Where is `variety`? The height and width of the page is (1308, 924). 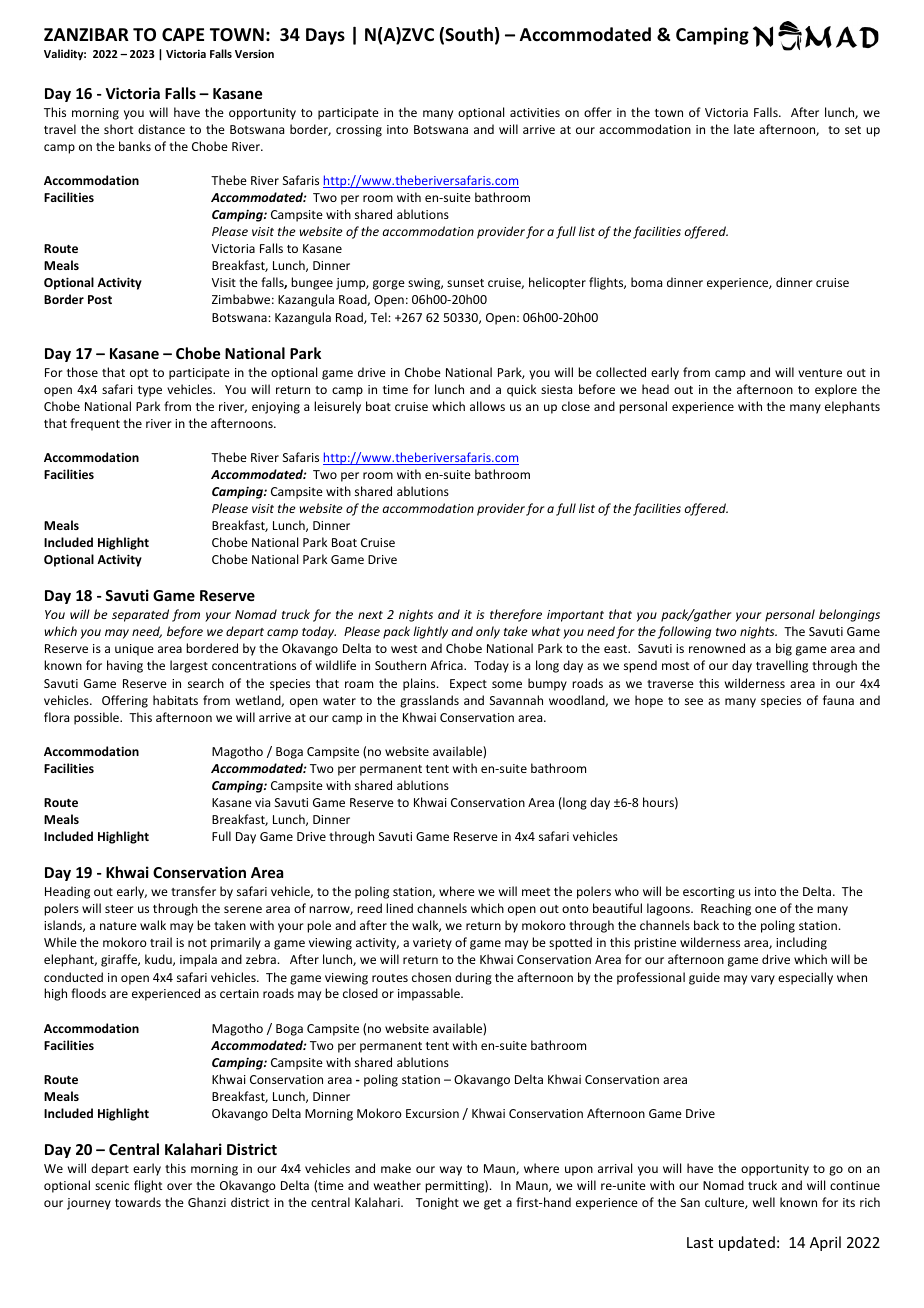 variety is located at coordinates (432, 944).
